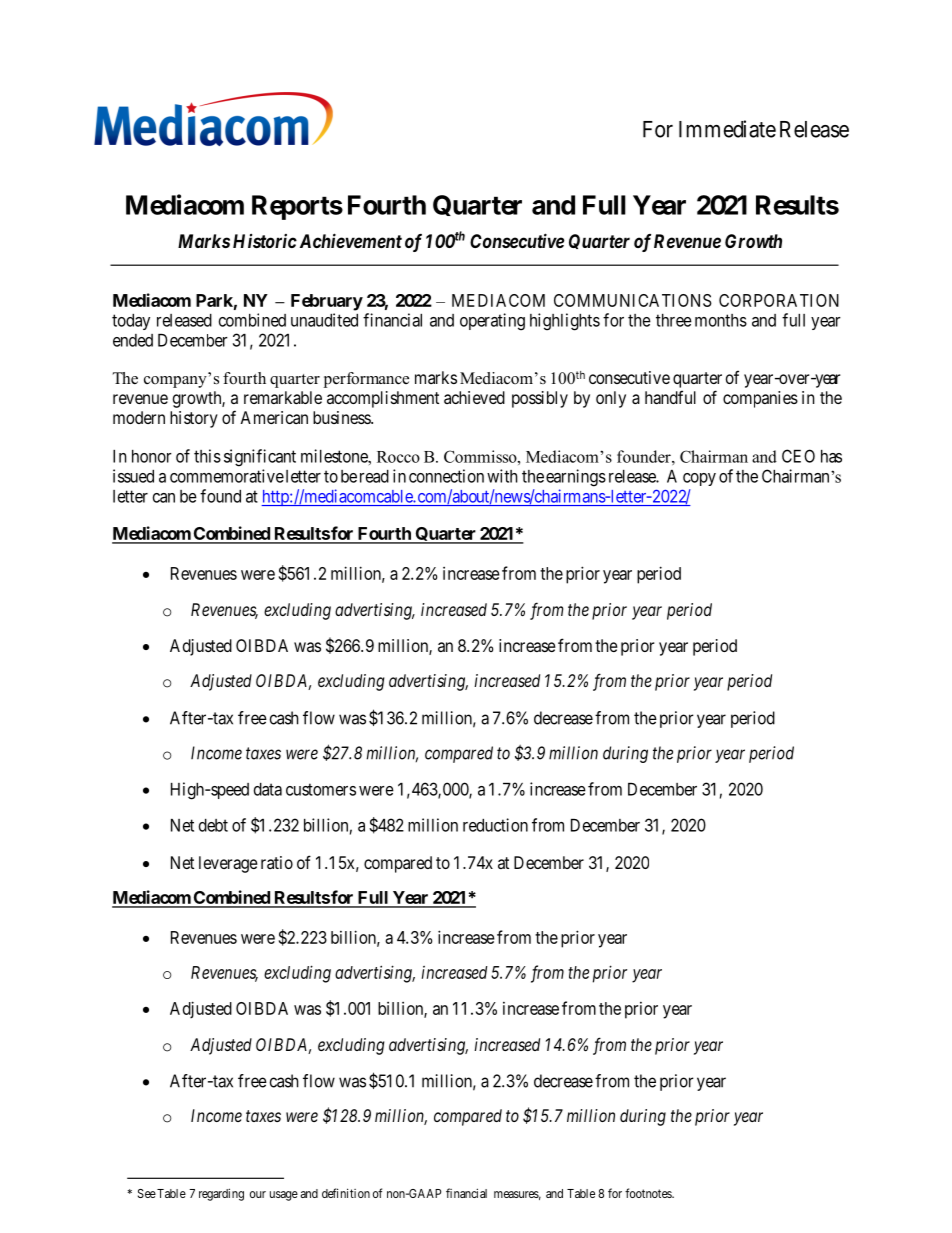 The height and width of the screenshot is (1233, 952). What do you see at coordinates (321, 789) in the screenshot?
I see `customers` at bounding box center [321, 789].
